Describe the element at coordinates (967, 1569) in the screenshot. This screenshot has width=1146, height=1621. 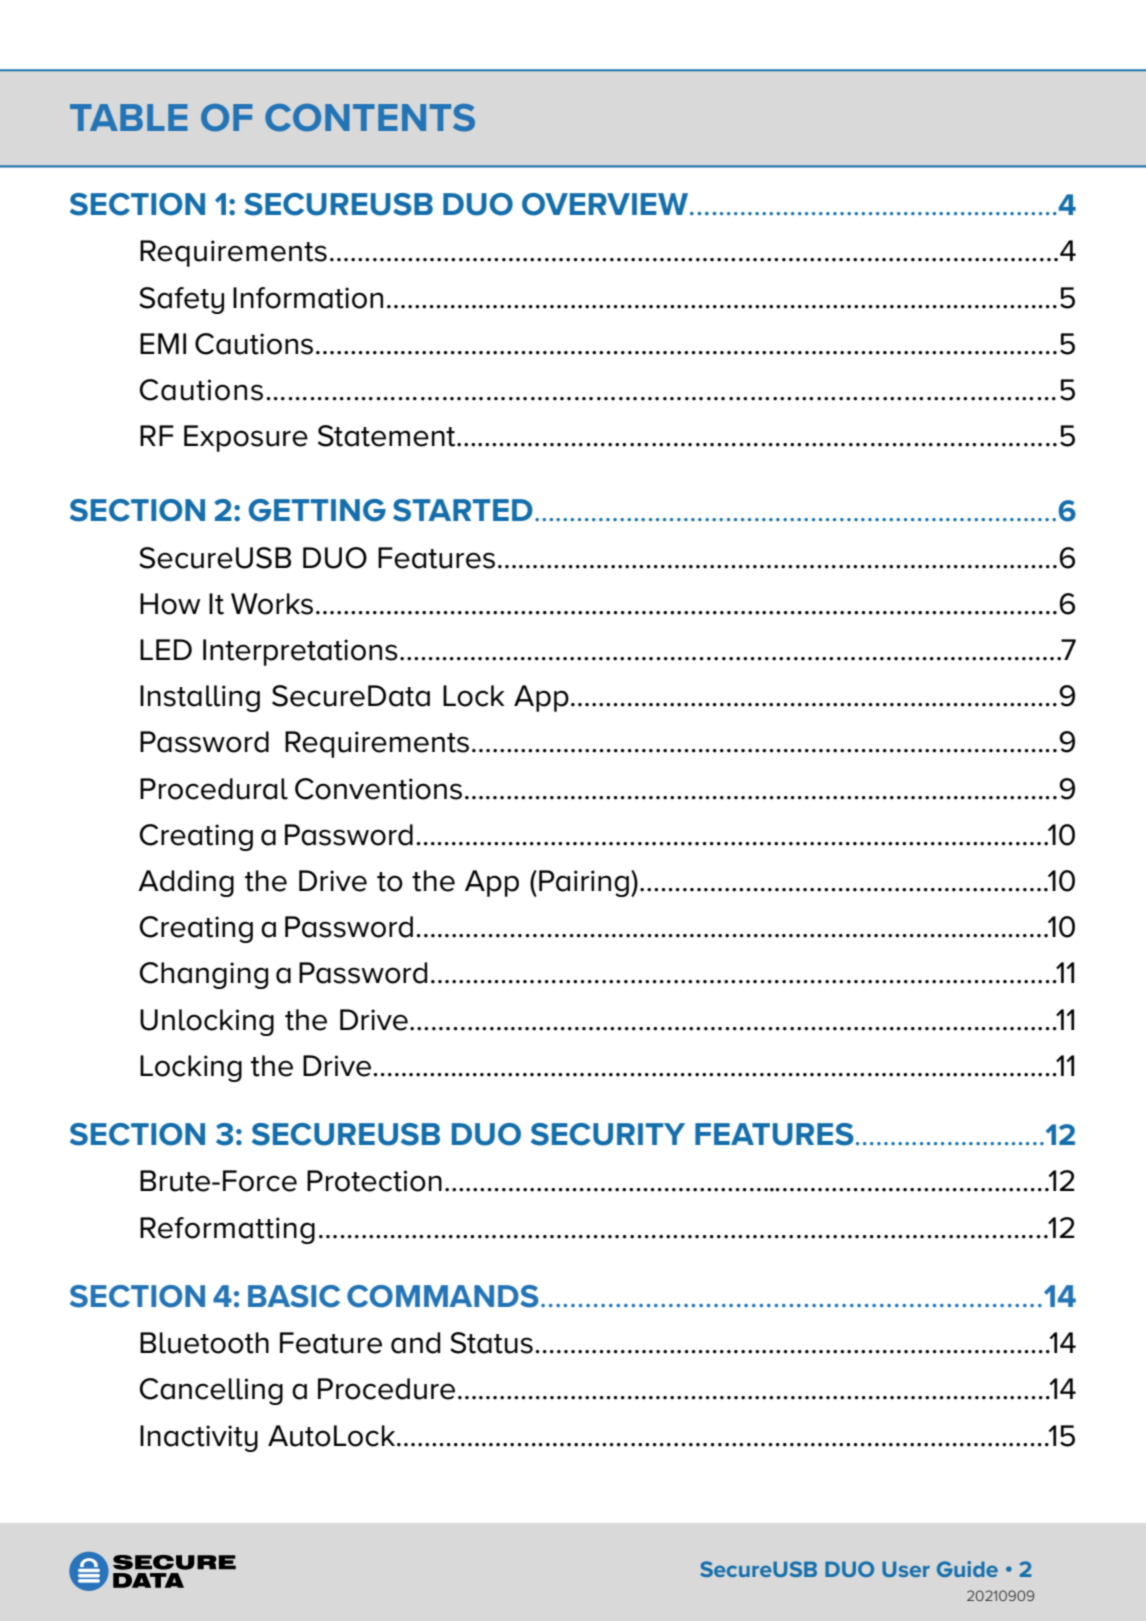
I see `Guide` at that location.
